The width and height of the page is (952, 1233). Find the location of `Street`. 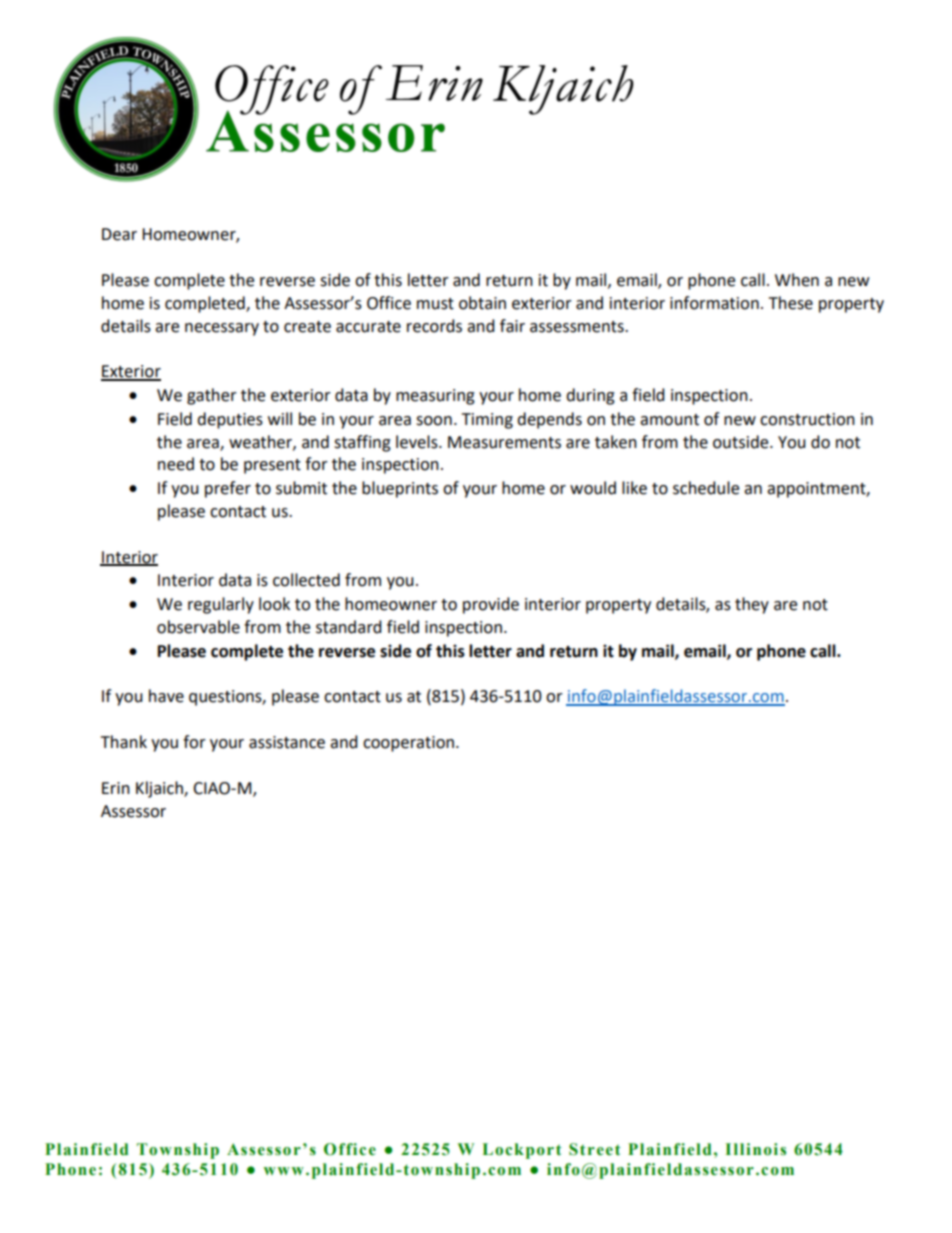

Street is located at coordinates (595, 1149).
